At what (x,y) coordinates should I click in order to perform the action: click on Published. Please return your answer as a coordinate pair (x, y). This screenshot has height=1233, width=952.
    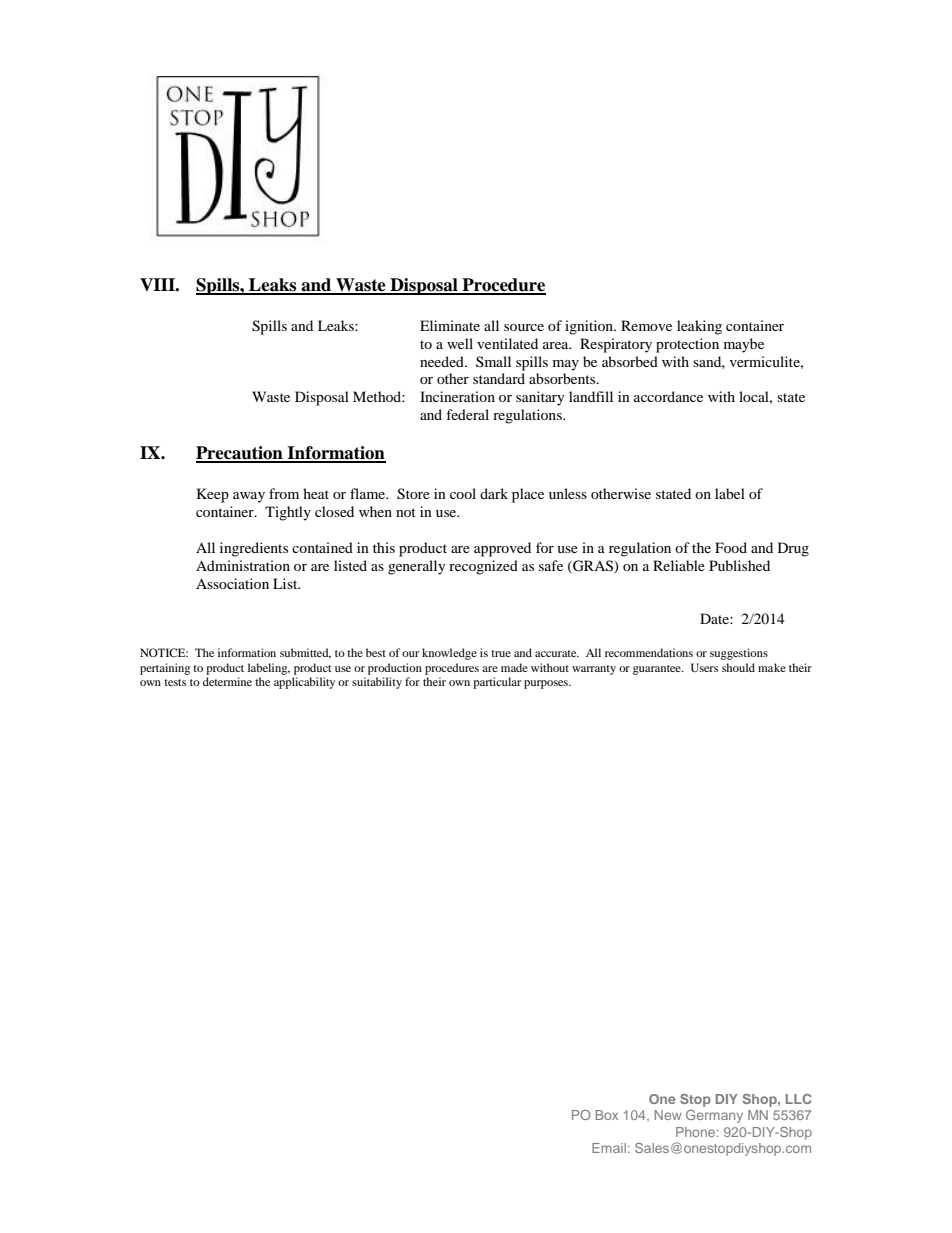
    Looking at the image, I should click on (739, 565).
